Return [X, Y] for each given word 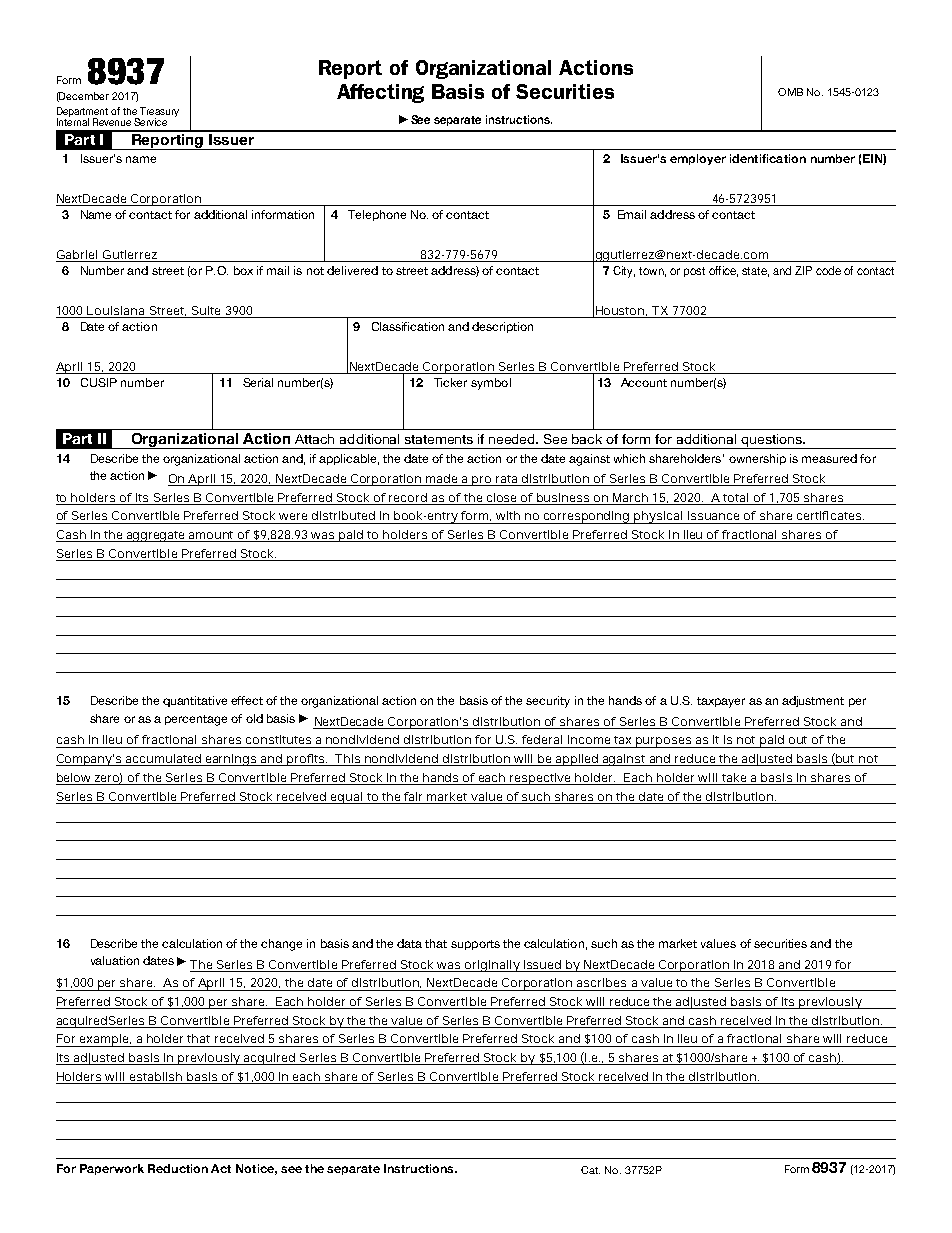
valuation [115, 960]
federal [542, 739]
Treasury [158, 113]
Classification [408, 326]
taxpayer [721, 702]
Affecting [380, 93]
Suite [206, 310]
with [508, 515]
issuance [713, 515]
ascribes [601, 982]
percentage [196, 720]
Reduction [178, 1168]
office [723, 271]
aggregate [156, 536]
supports [475, 945]
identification [768, 158]
